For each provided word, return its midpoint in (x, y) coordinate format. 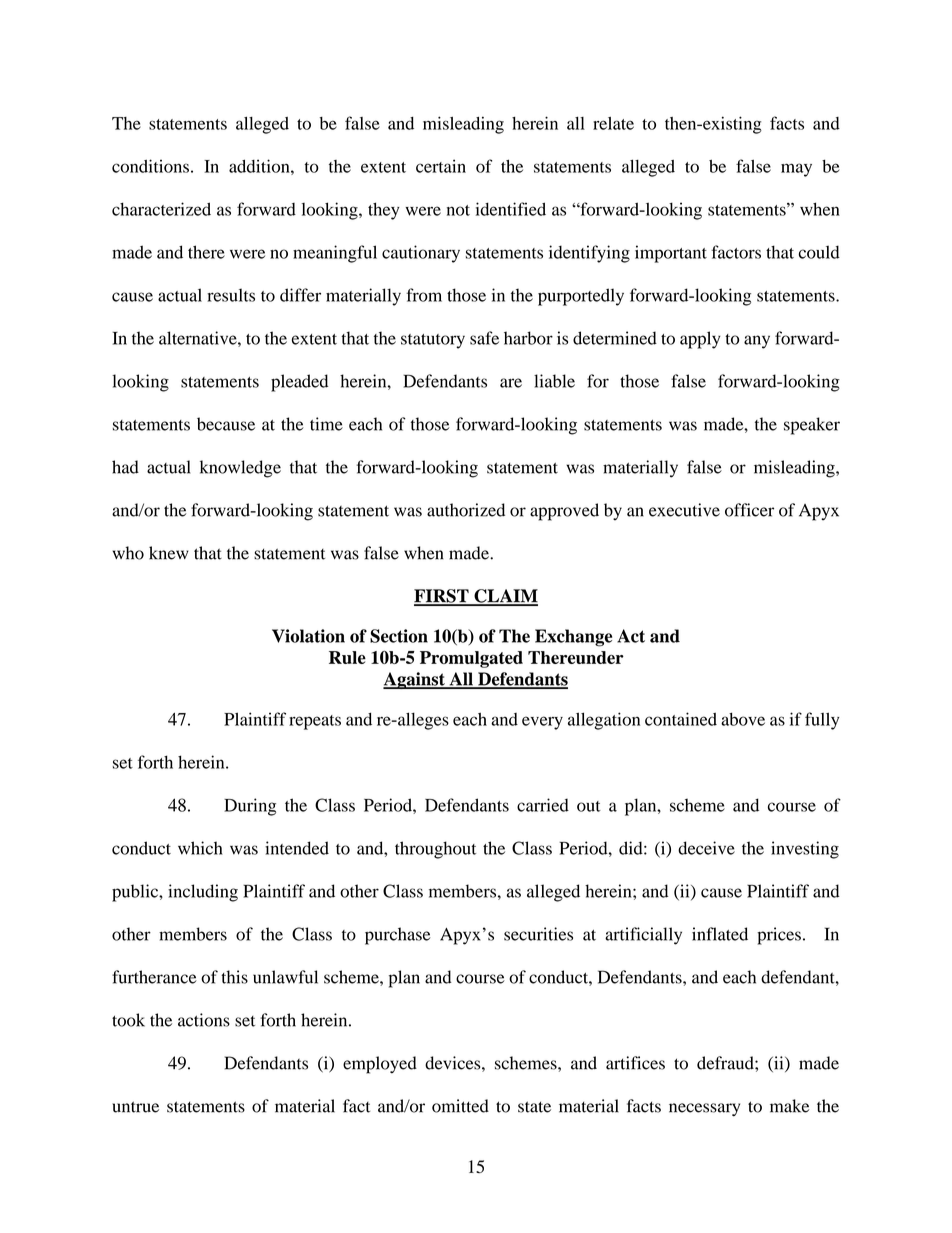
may (796, 170)
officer (749, 510)
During (250, 807)
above (743, 719)
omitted (460, 1106)
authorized (466, 510)
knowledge (240, 469)
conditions (150, 166)
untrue (135, 1107)
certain (441, 166)
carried (543, 805)
